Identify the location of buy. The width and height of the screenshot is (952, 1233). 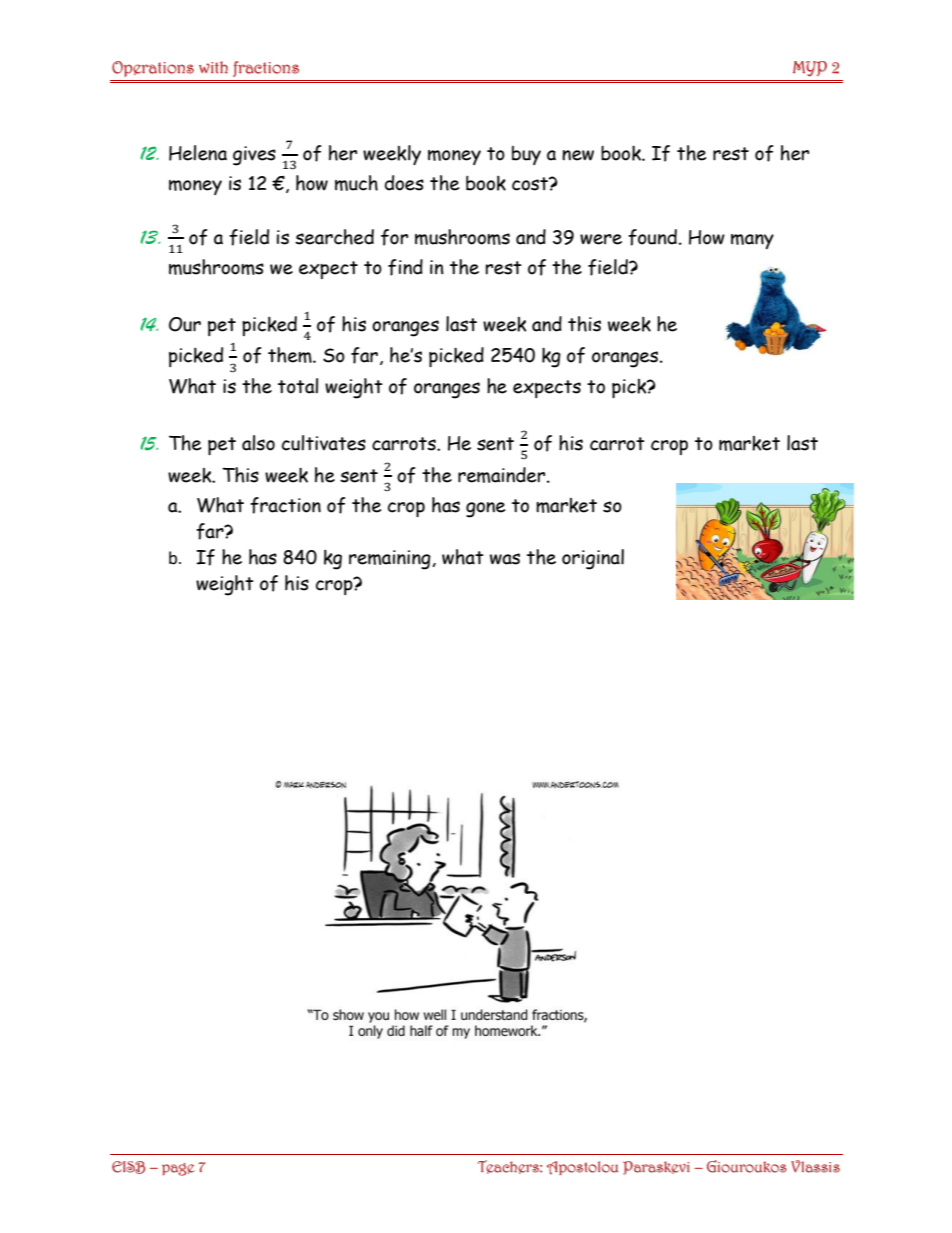
(526, 155).
